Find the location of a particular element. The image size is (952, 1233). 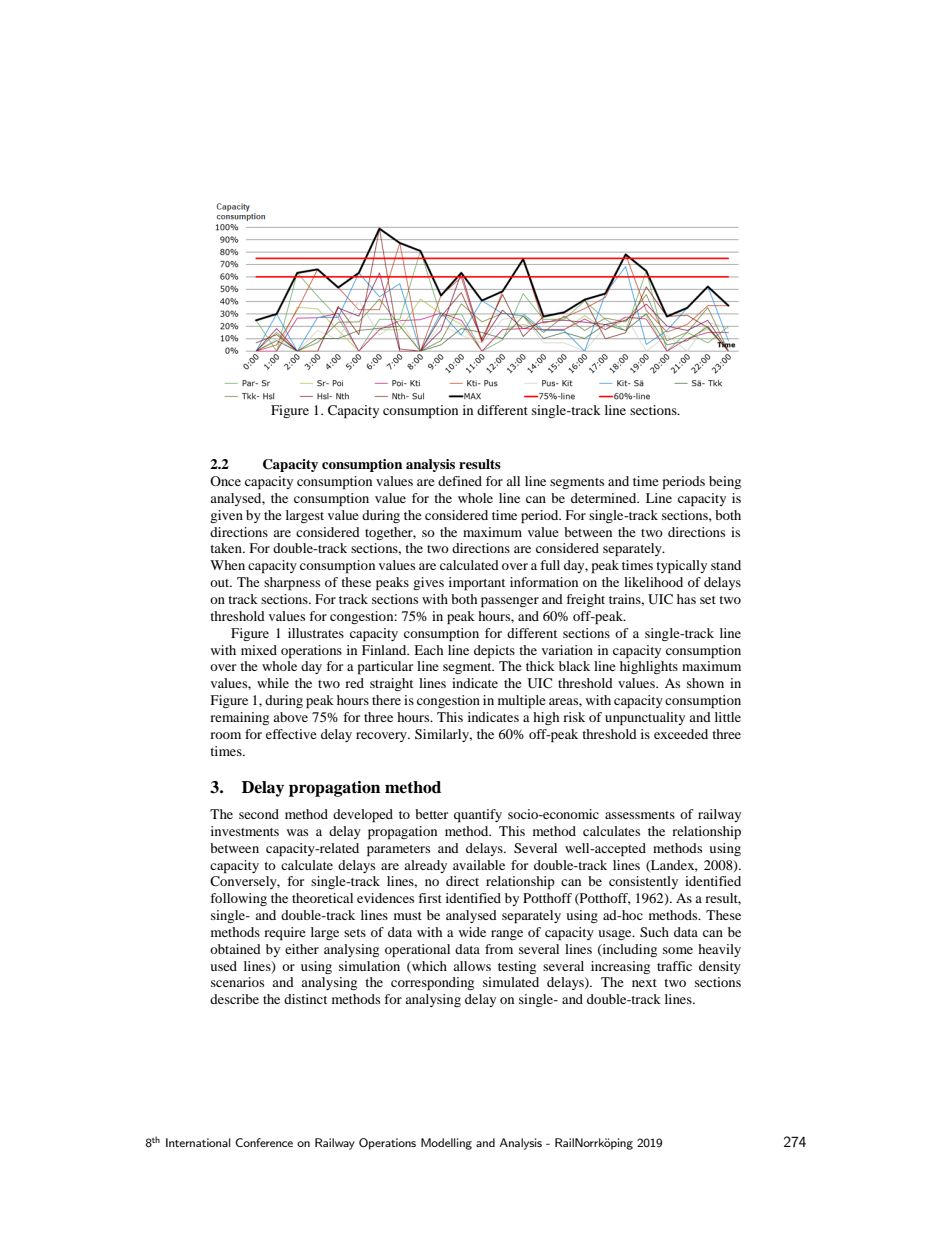

scenarios is located at coordinates (237, 982).
